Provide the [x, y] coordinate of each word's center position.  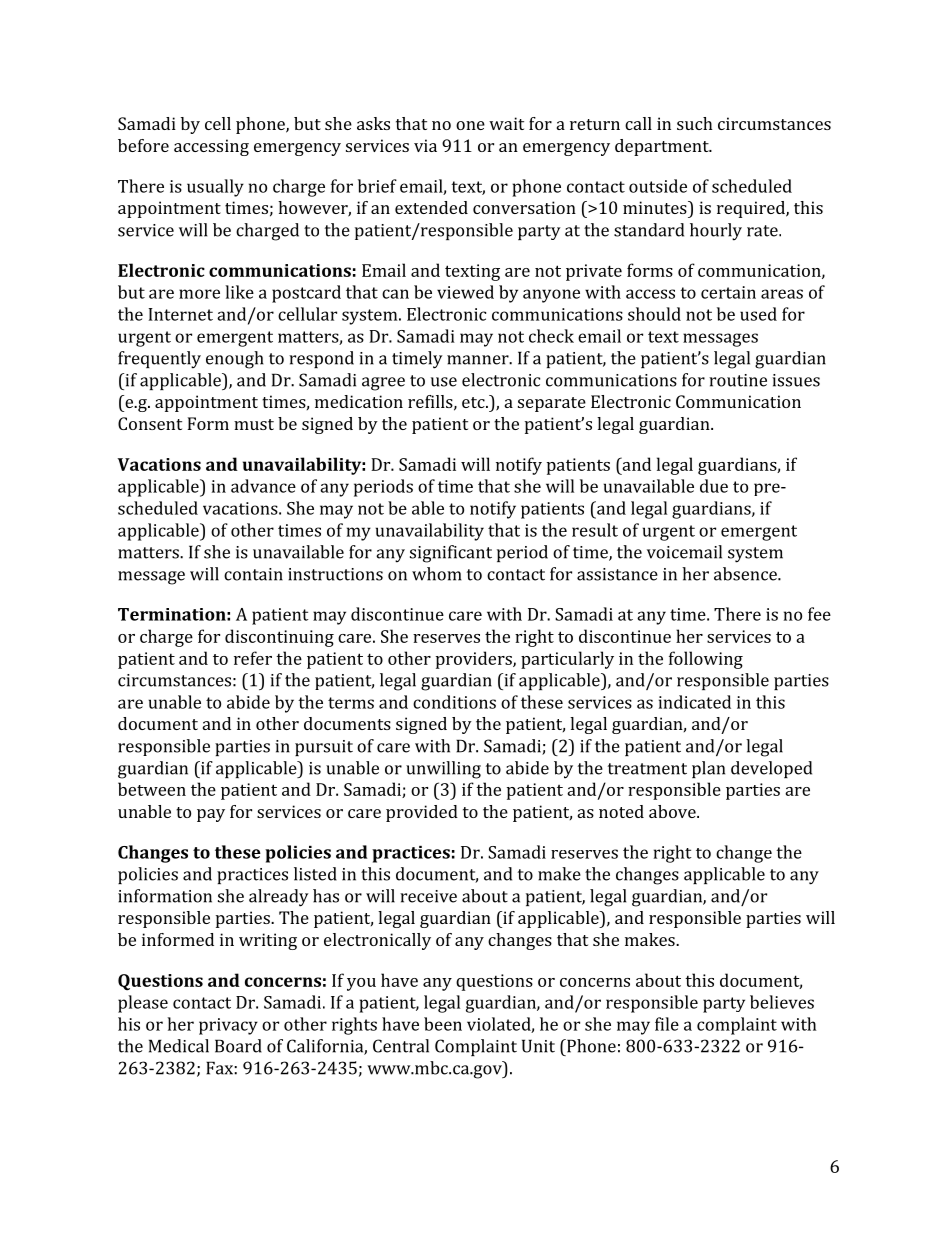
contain [253, 574]
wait [506, 123]
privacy [228, 1026]
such [695, 123]
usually [215, 188]
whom [437, 574]
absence [746, 574]
